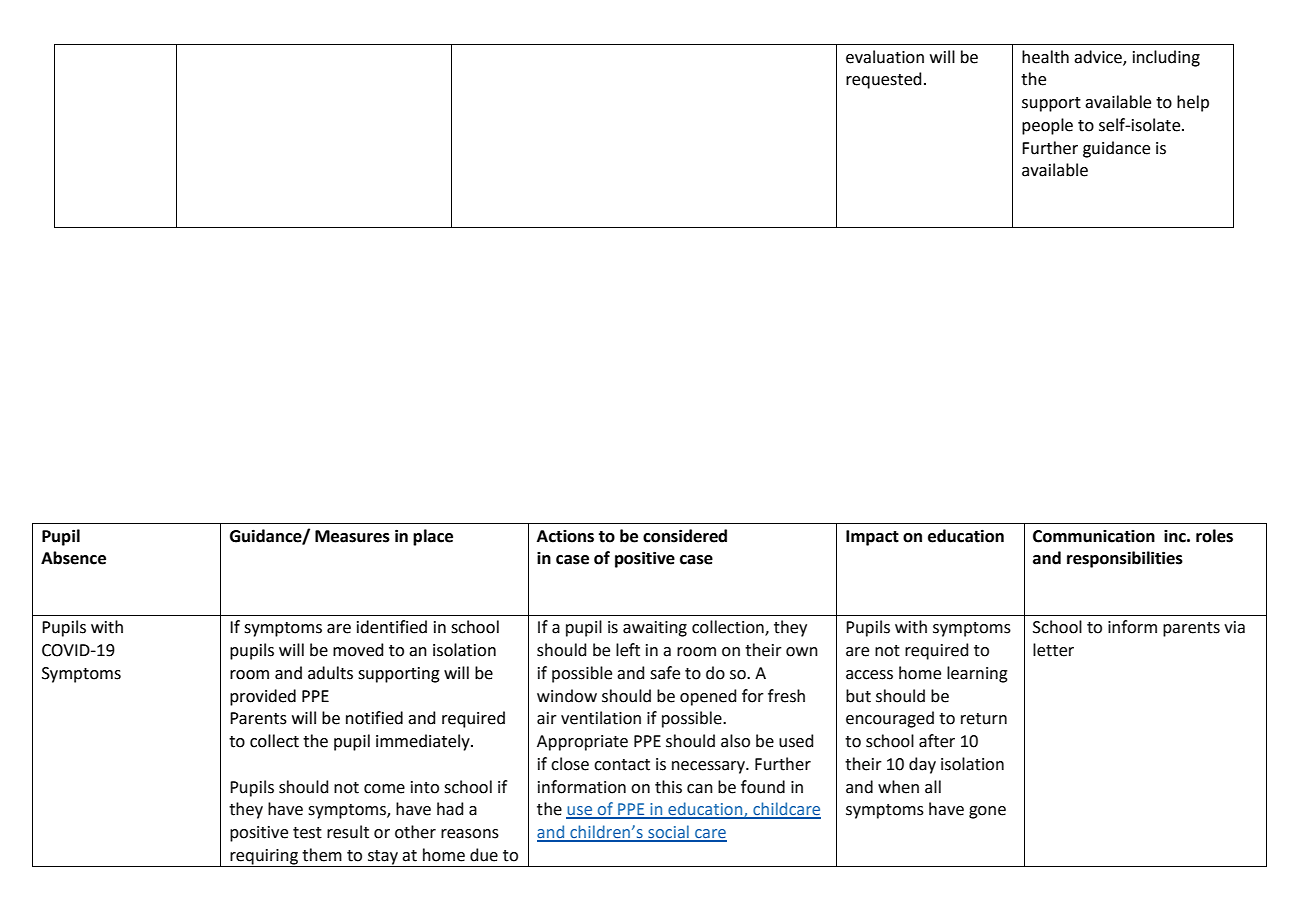 The width and height of the page is (1308, 924). Describe the element at coordinates (264, 858) in the page. I see `requiring` at that location.
